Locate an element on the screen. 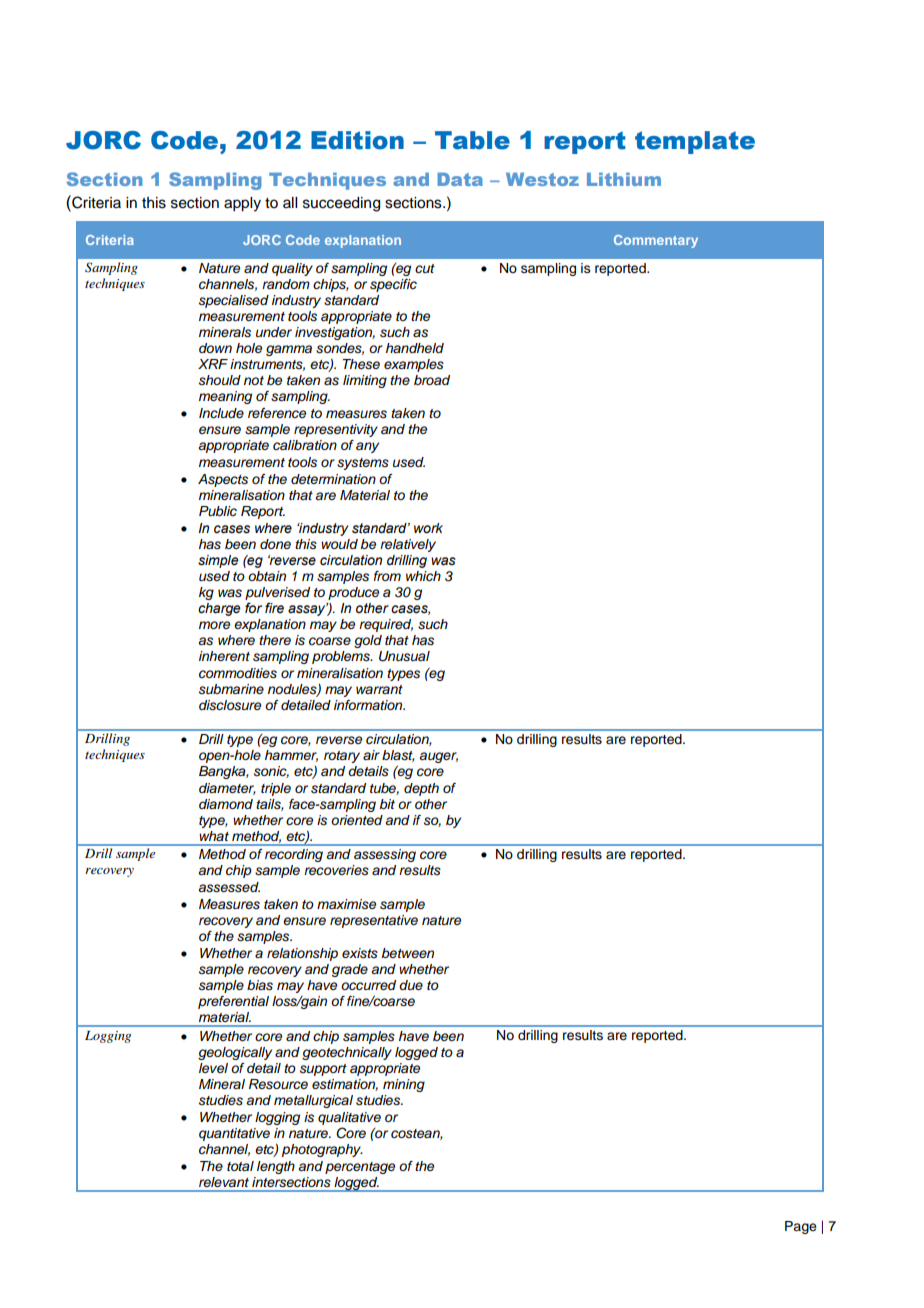 The width and height of the screenshot is (924, 1308). apply is located at coordinates (242, 204).
